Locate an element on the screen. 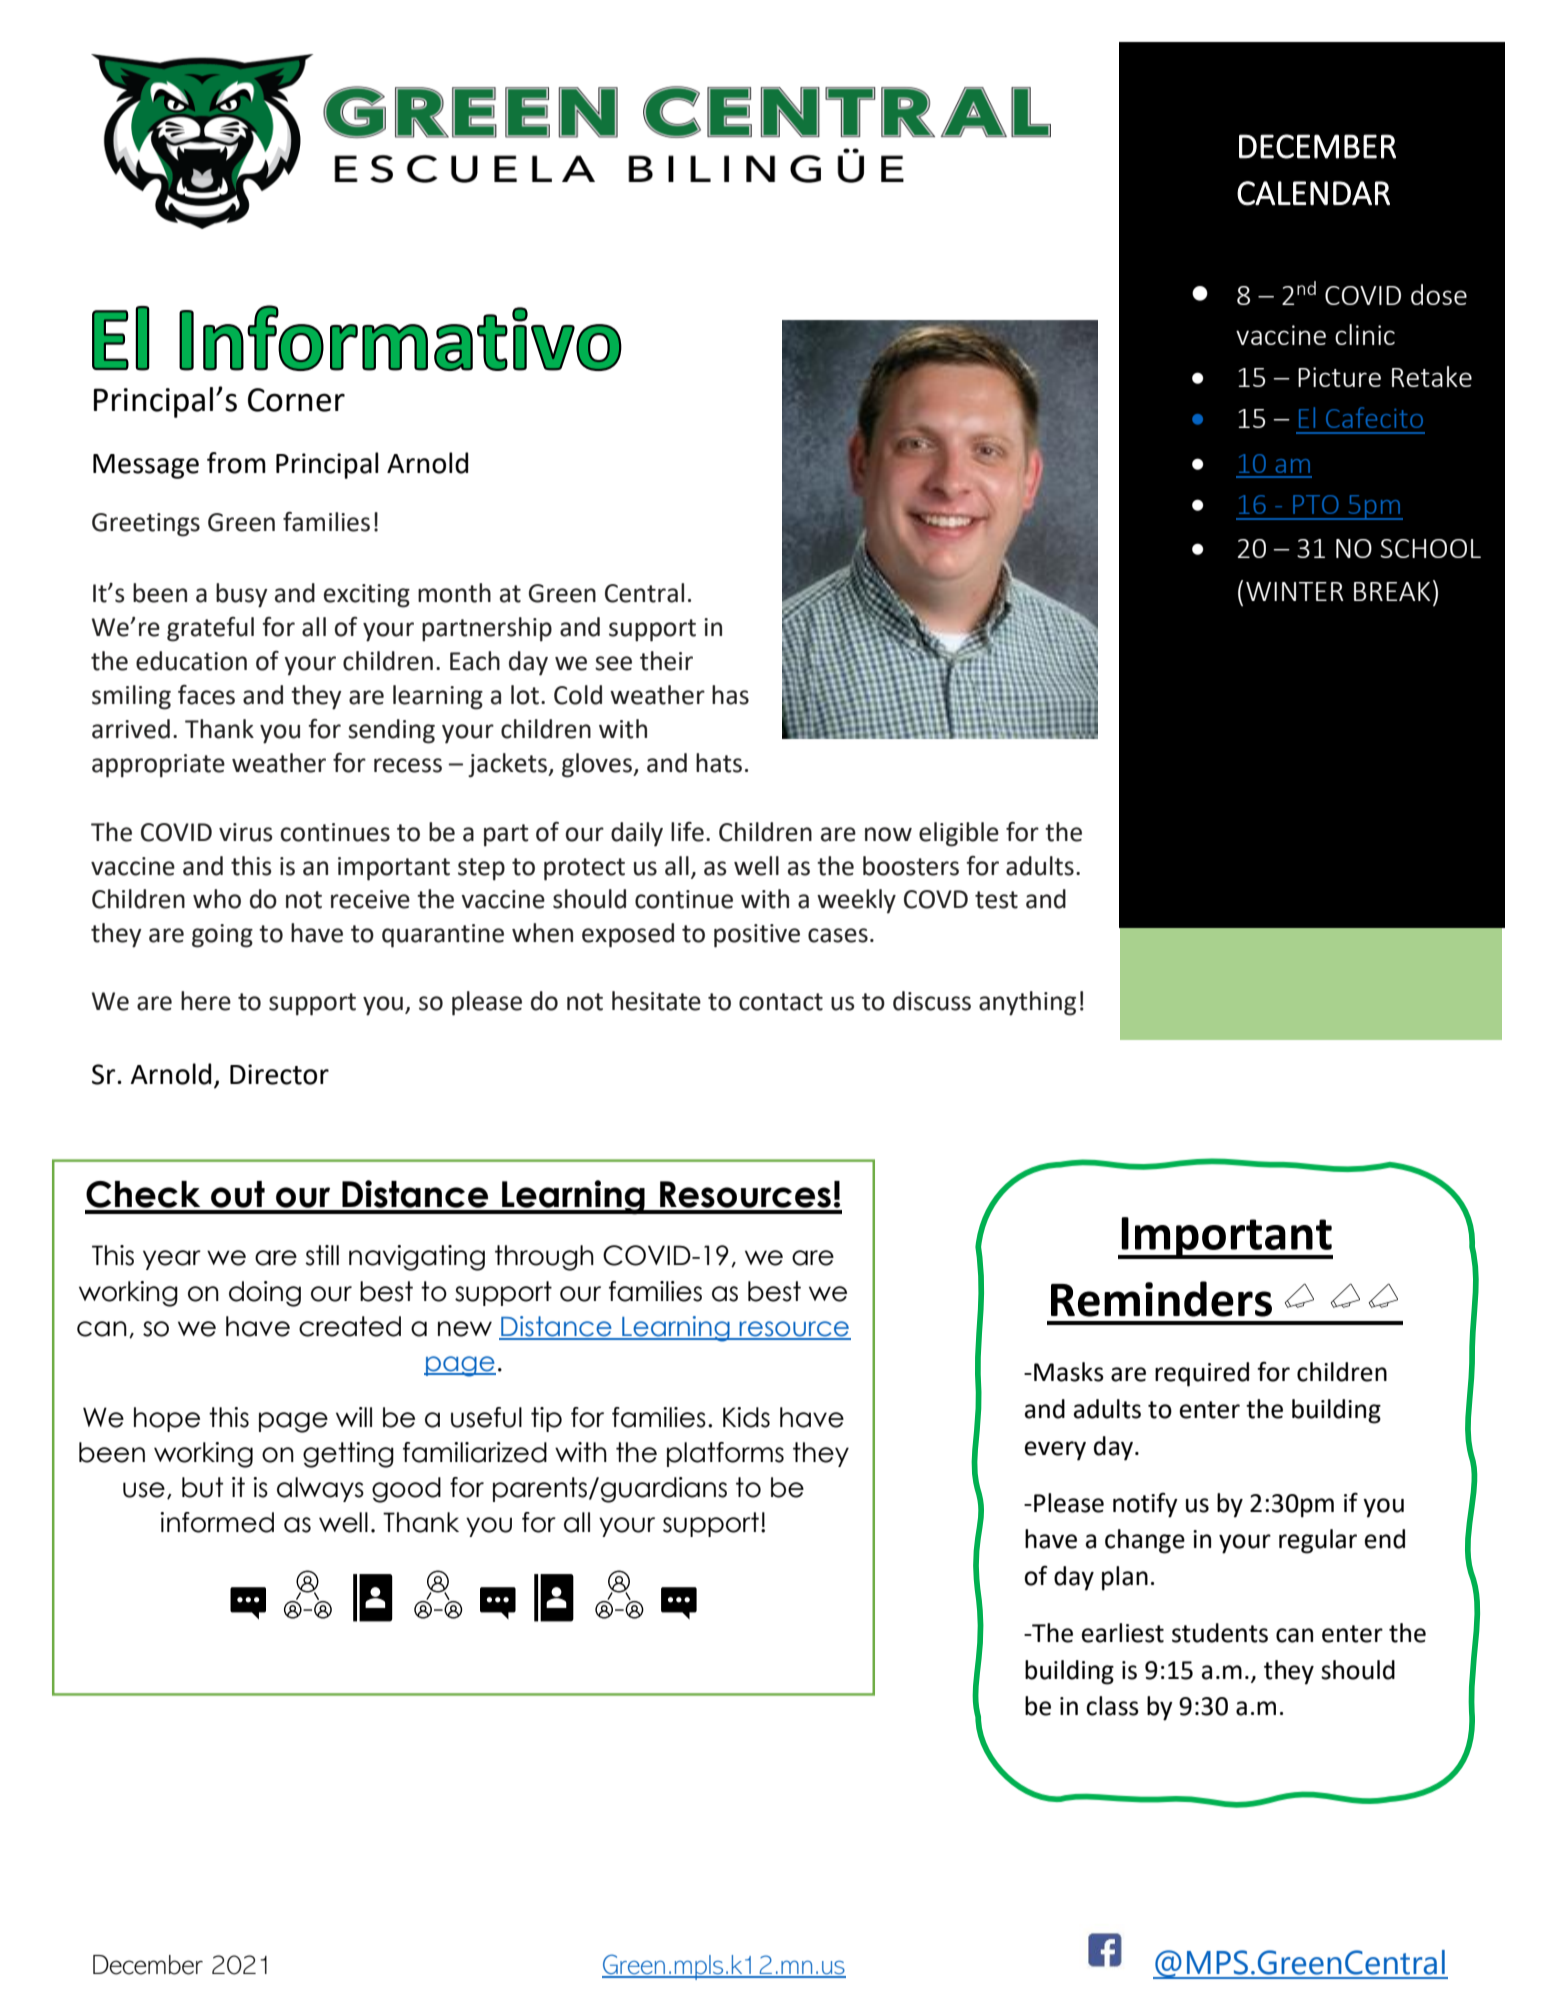 Image resolution: width=1550 pixels, height=2006 pixels. required is located at coordinates (1202, 1374).
